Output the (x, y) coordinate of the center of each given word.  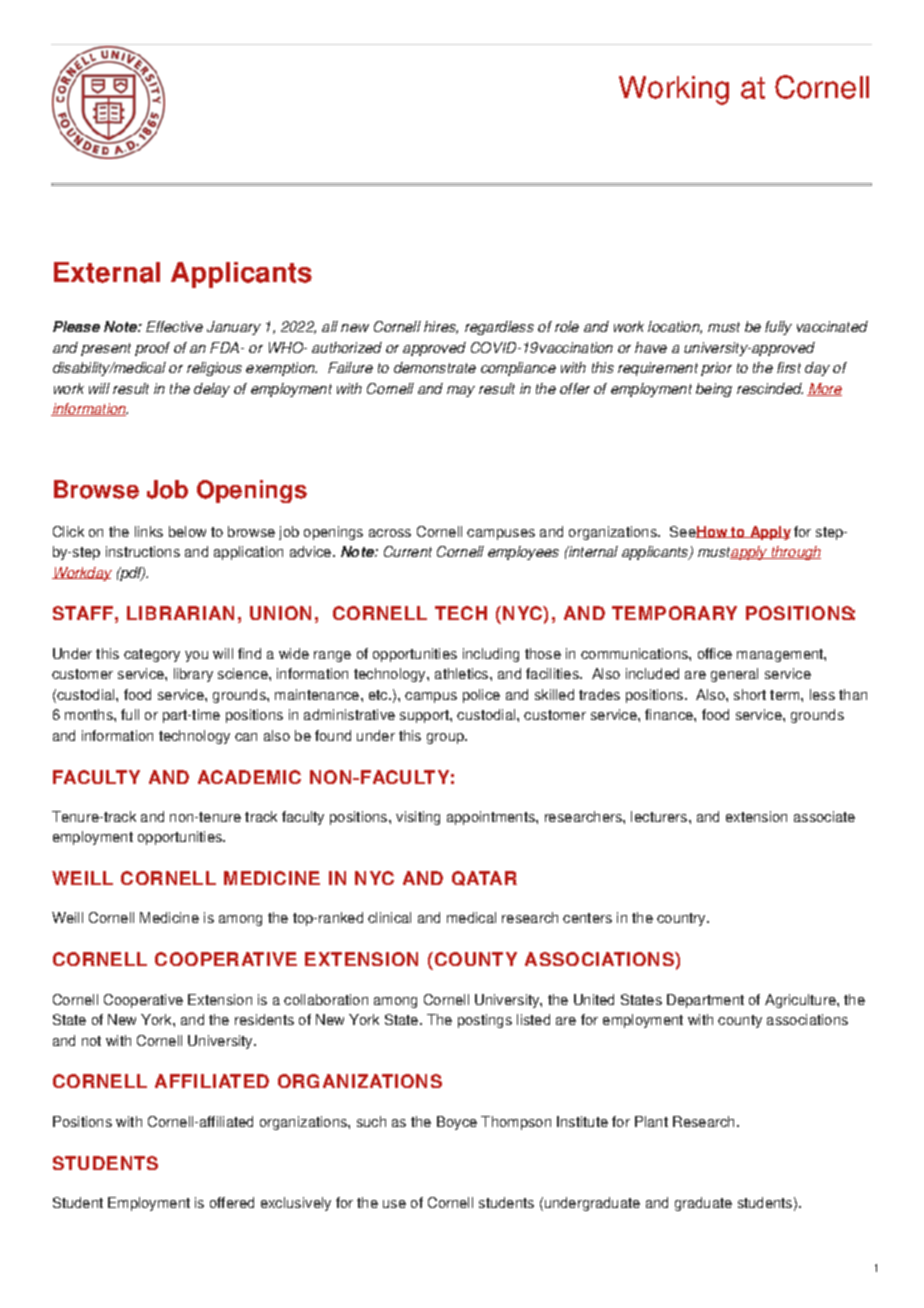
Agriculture (801, 1001)
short (750, 694)
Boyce (457, 1123)
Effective (174, 326)
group (446, 738)
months (90, 714)
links (149, 531)
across (390, 533)
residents (264, 1019)
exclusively (296, 1204)
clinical (389, 917)
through (795, 553)
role (567, 326)
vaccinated (832, 326)
